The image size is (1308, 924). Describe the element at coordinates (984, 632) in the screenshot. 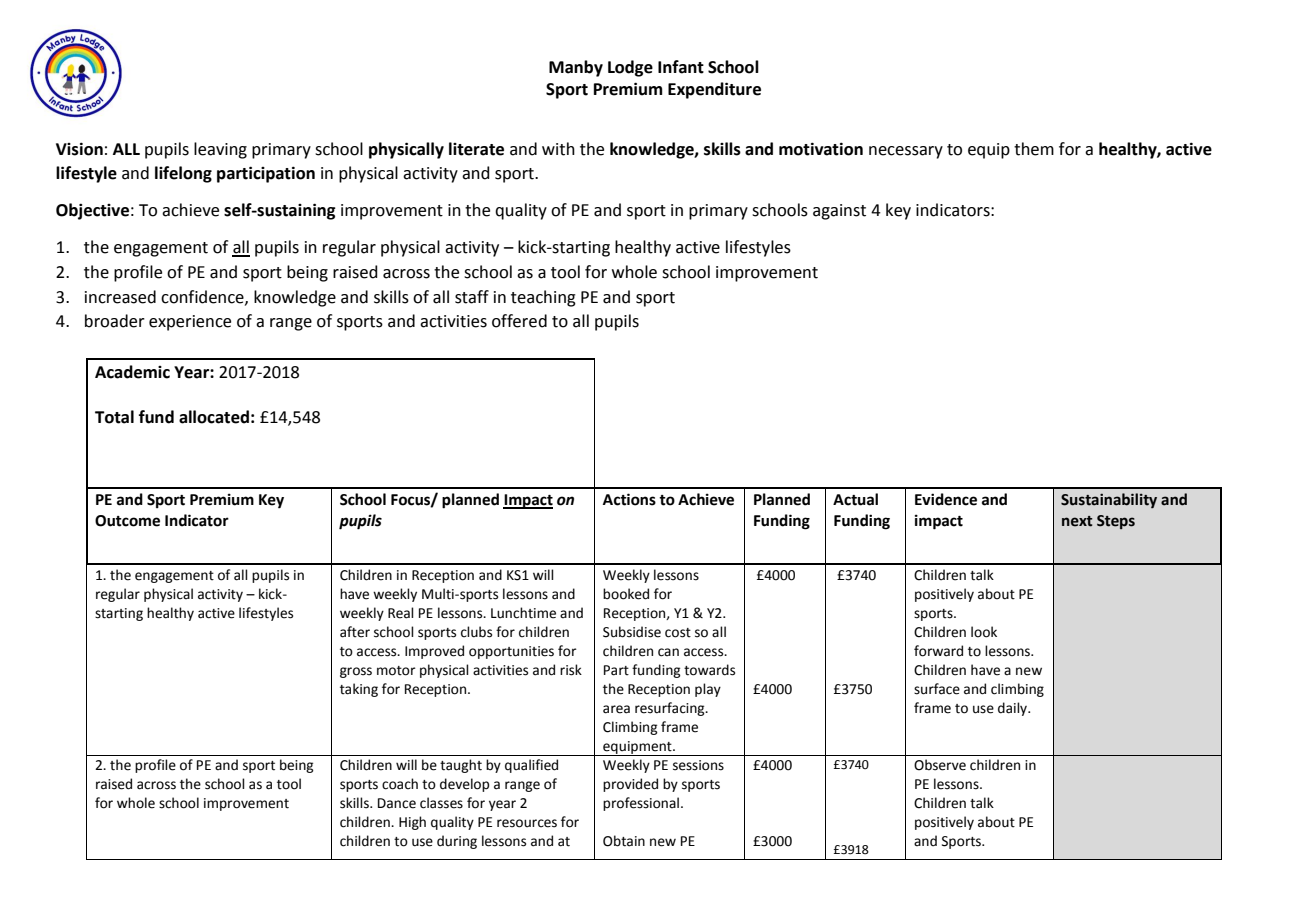

I see `look` at that location.
